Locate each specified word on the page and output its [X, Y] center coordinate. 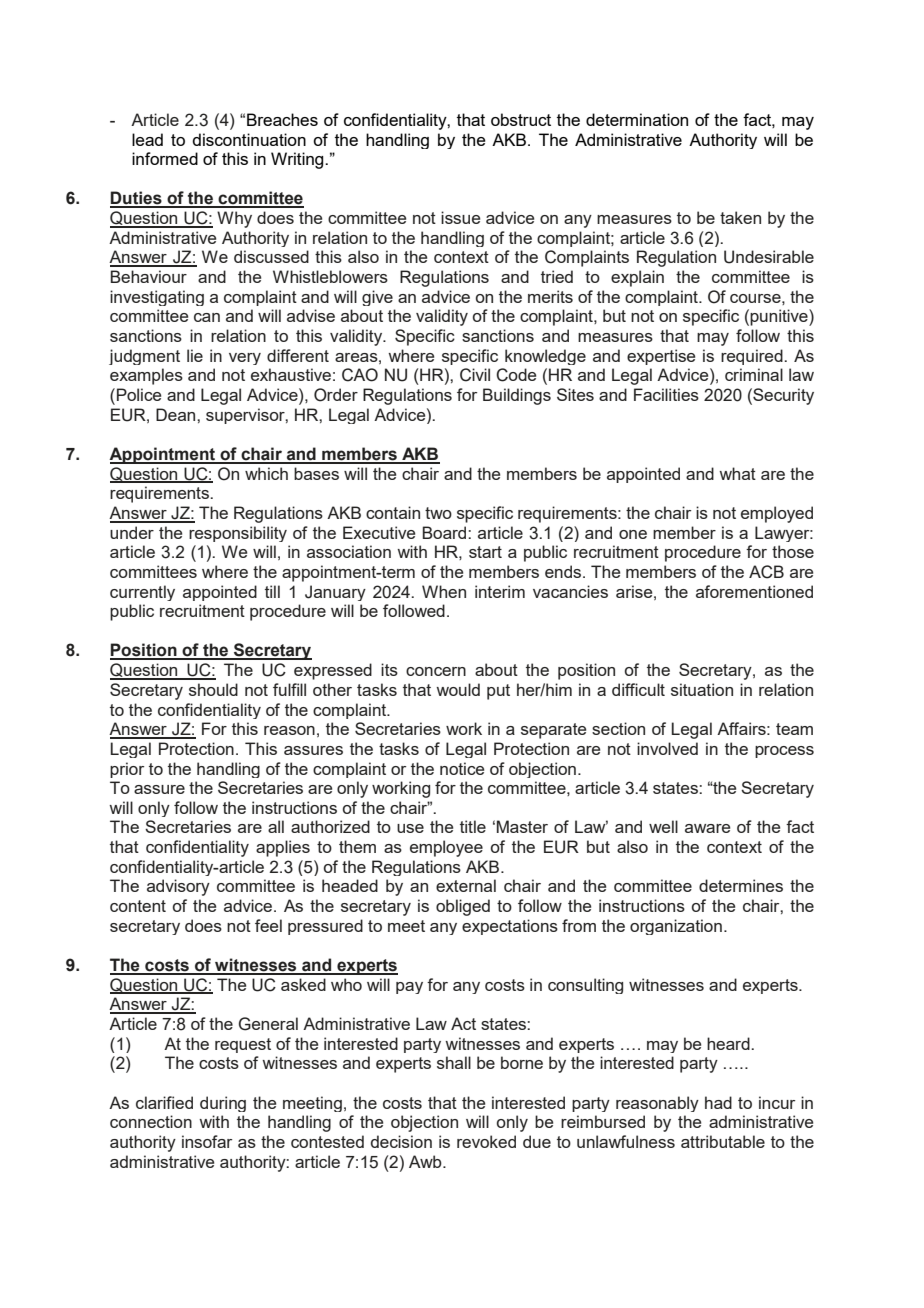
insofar [207, 1141]
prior [127, 770]
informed [165, 158]
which [266, 473]
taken [740, 217]
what [737, 473]
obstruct [521, 119]
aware [707, 828]
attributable [723, 1141]
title [473, 826]
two [438, 513]
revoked [486, 1141]
